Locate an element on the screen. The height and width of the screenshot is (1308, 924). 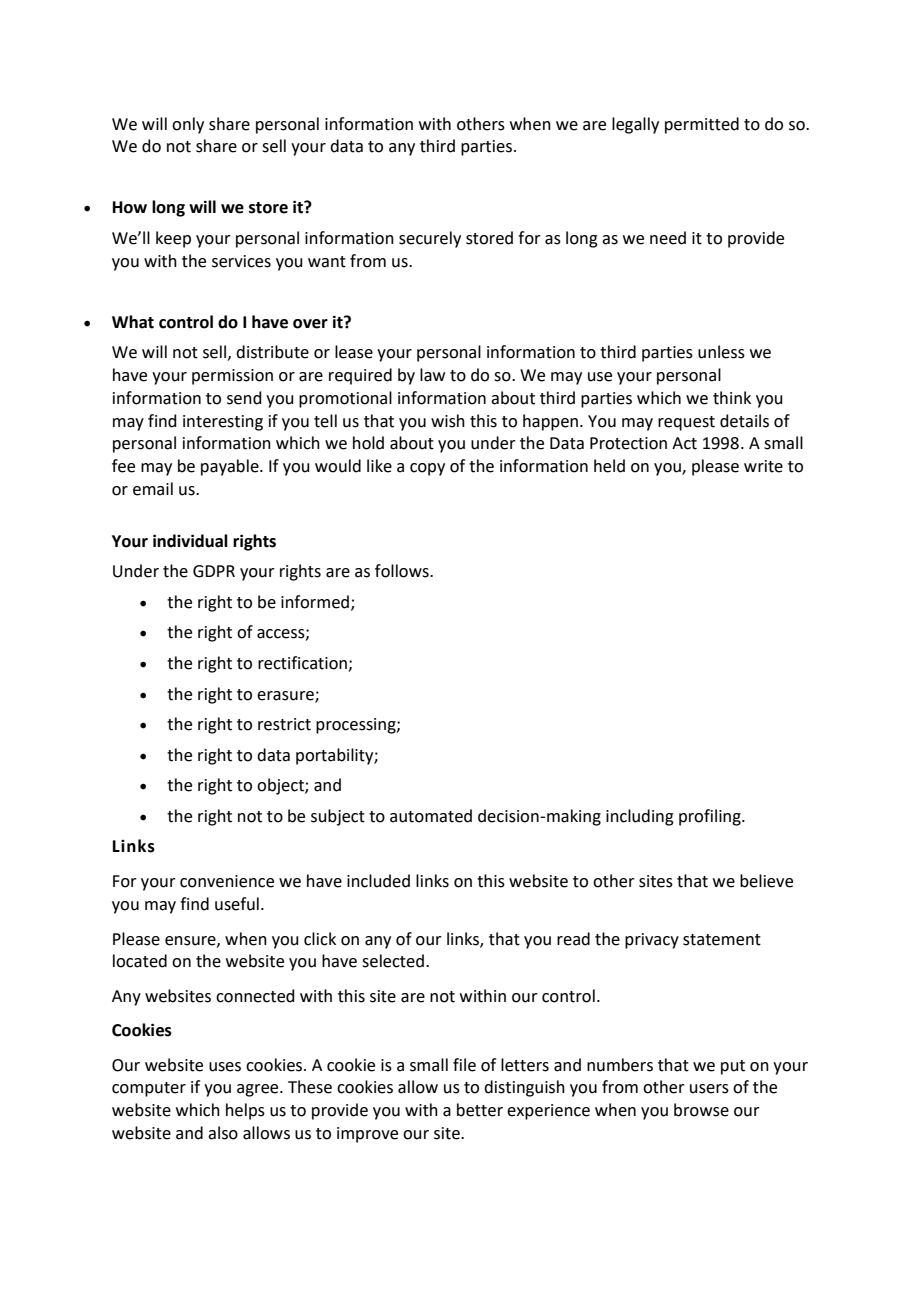
only is located at coordinates (188, 125).
